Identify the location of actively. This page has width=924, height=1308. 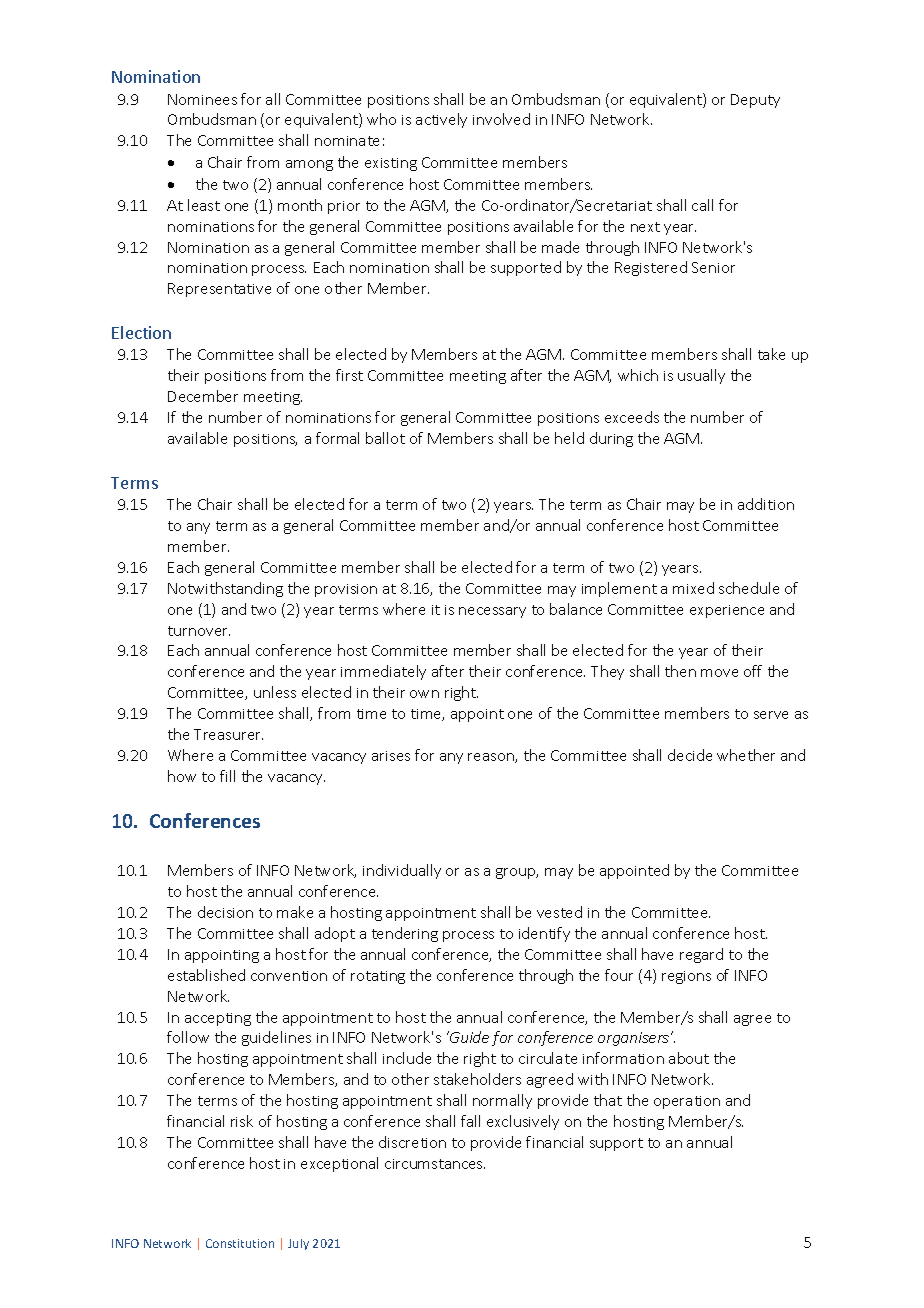
(441, 120).
